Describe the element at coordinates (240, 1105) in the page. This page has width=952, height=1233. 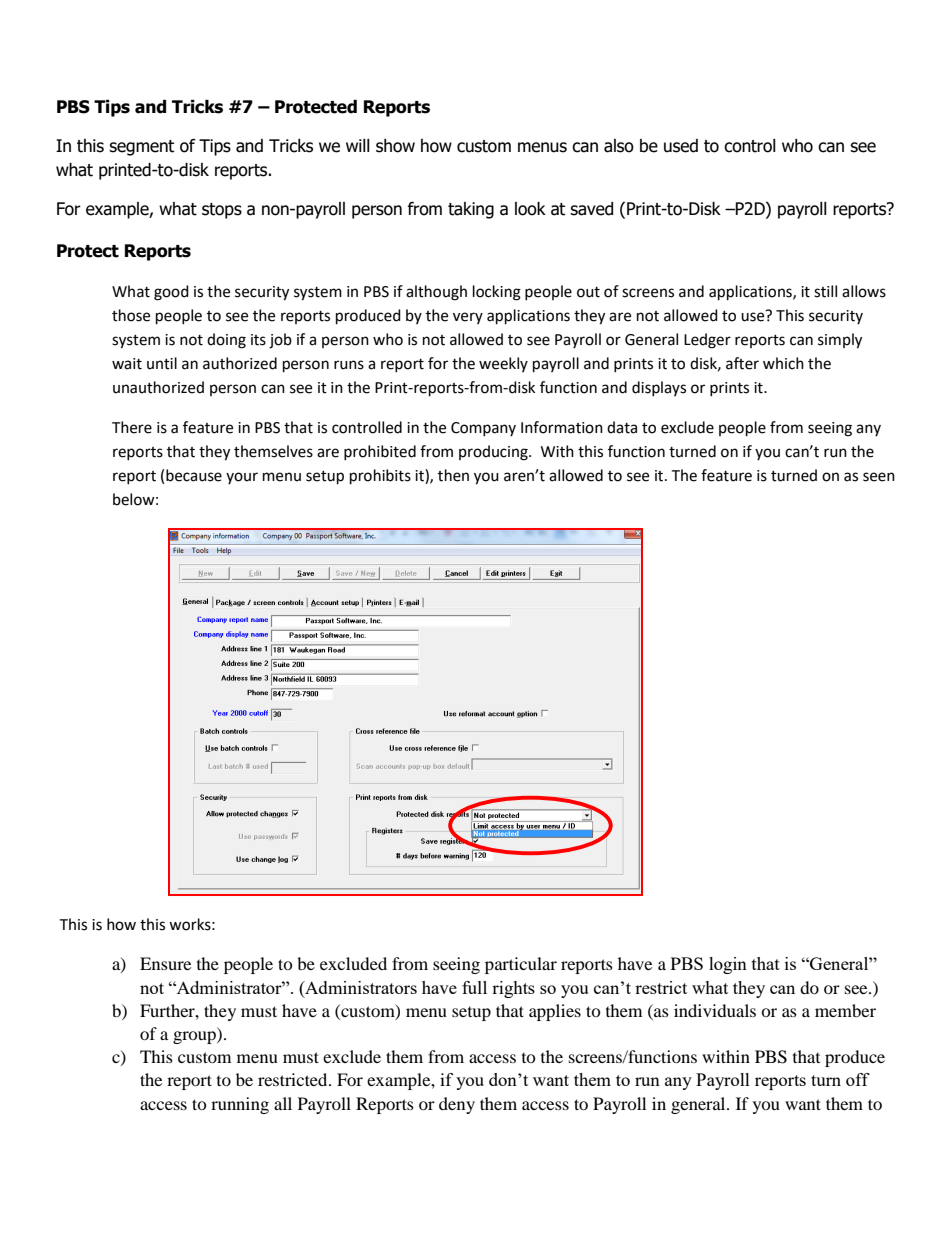
I see `running` at that location.
